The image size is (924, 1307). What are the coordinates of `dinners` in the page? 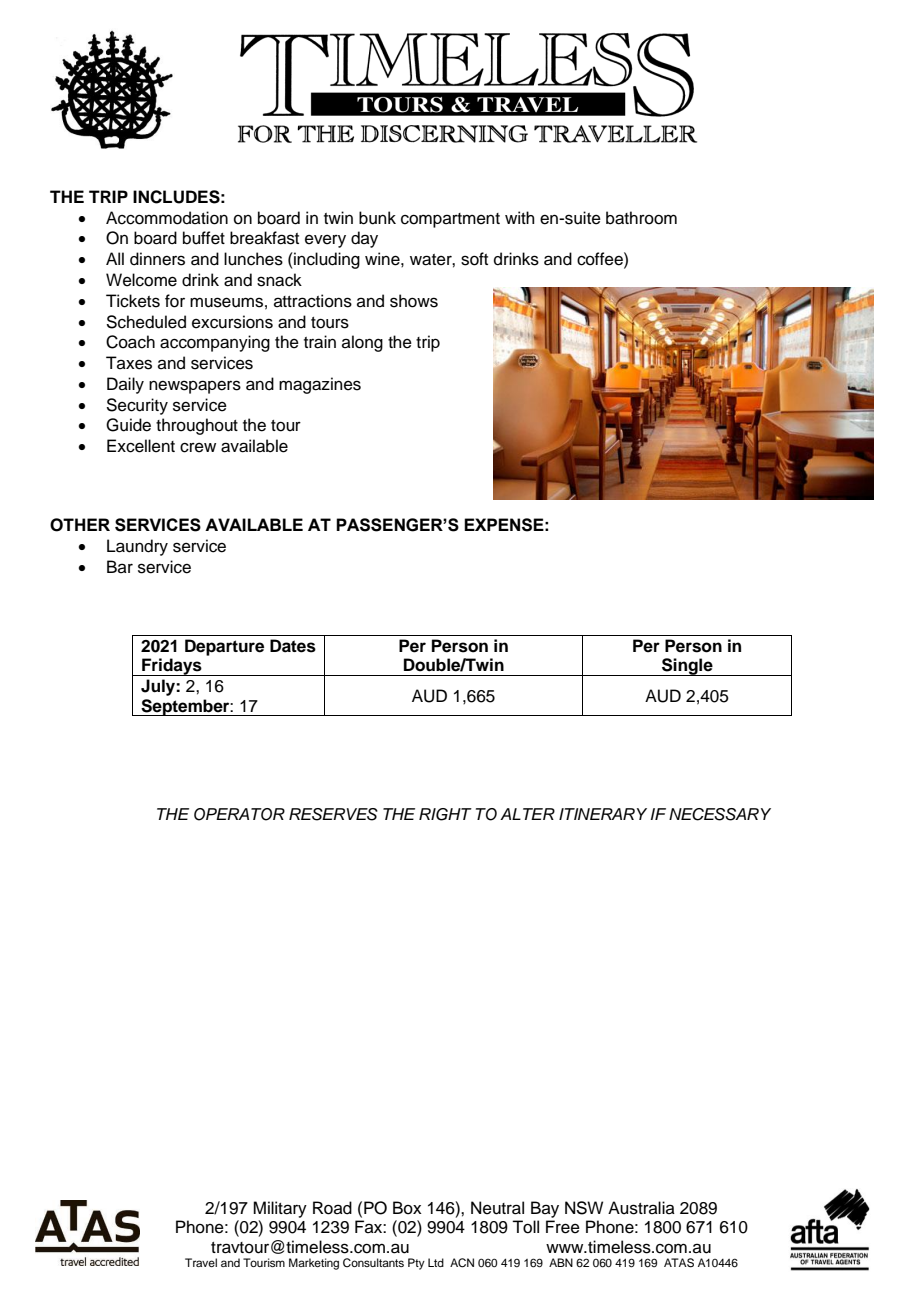 It's located at (157, 259).
